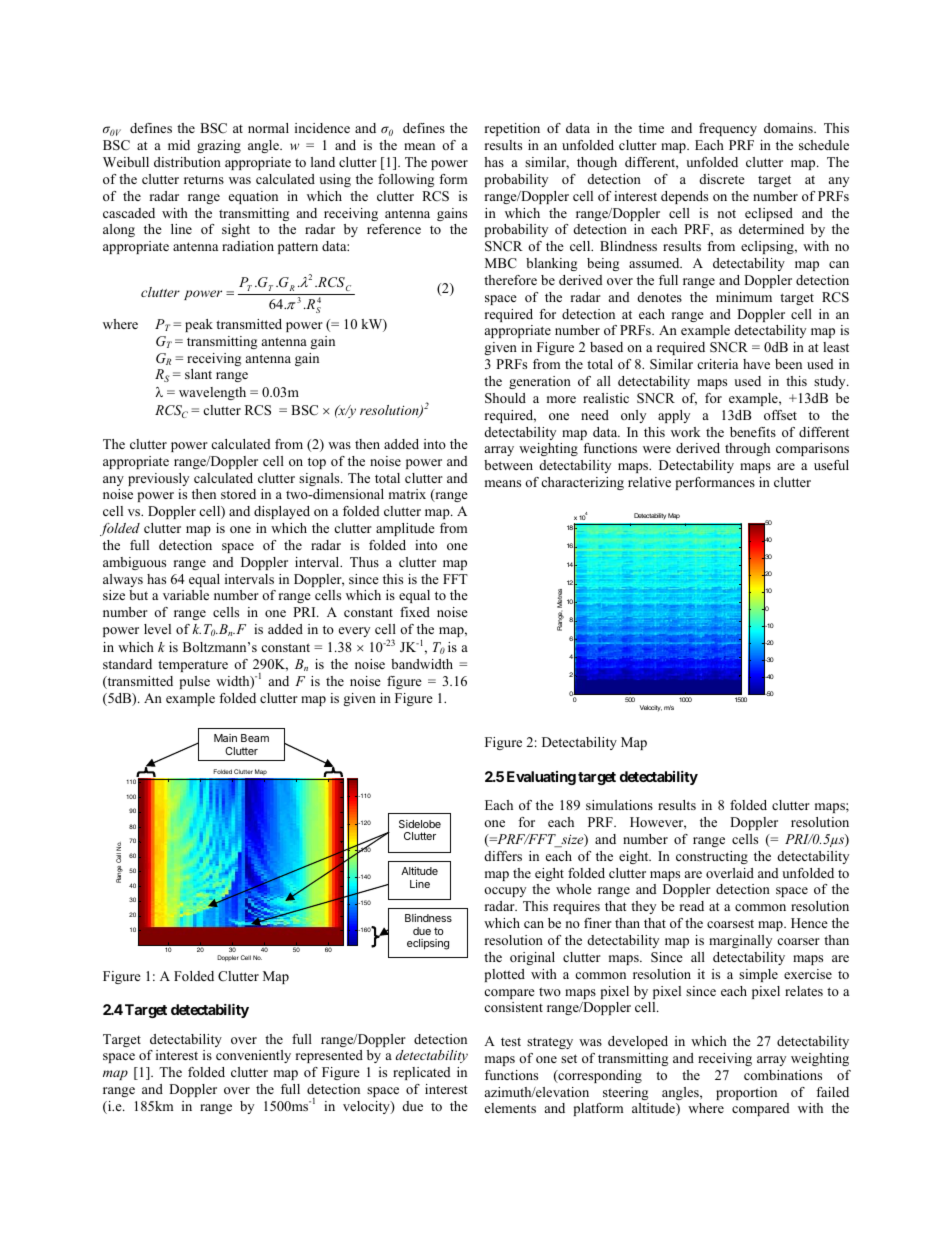 The width and height of the image is (952, 1233). What do you see at coordinates (187, 162) in the image?
I see `distribution` at bounding box center [187, 162].
